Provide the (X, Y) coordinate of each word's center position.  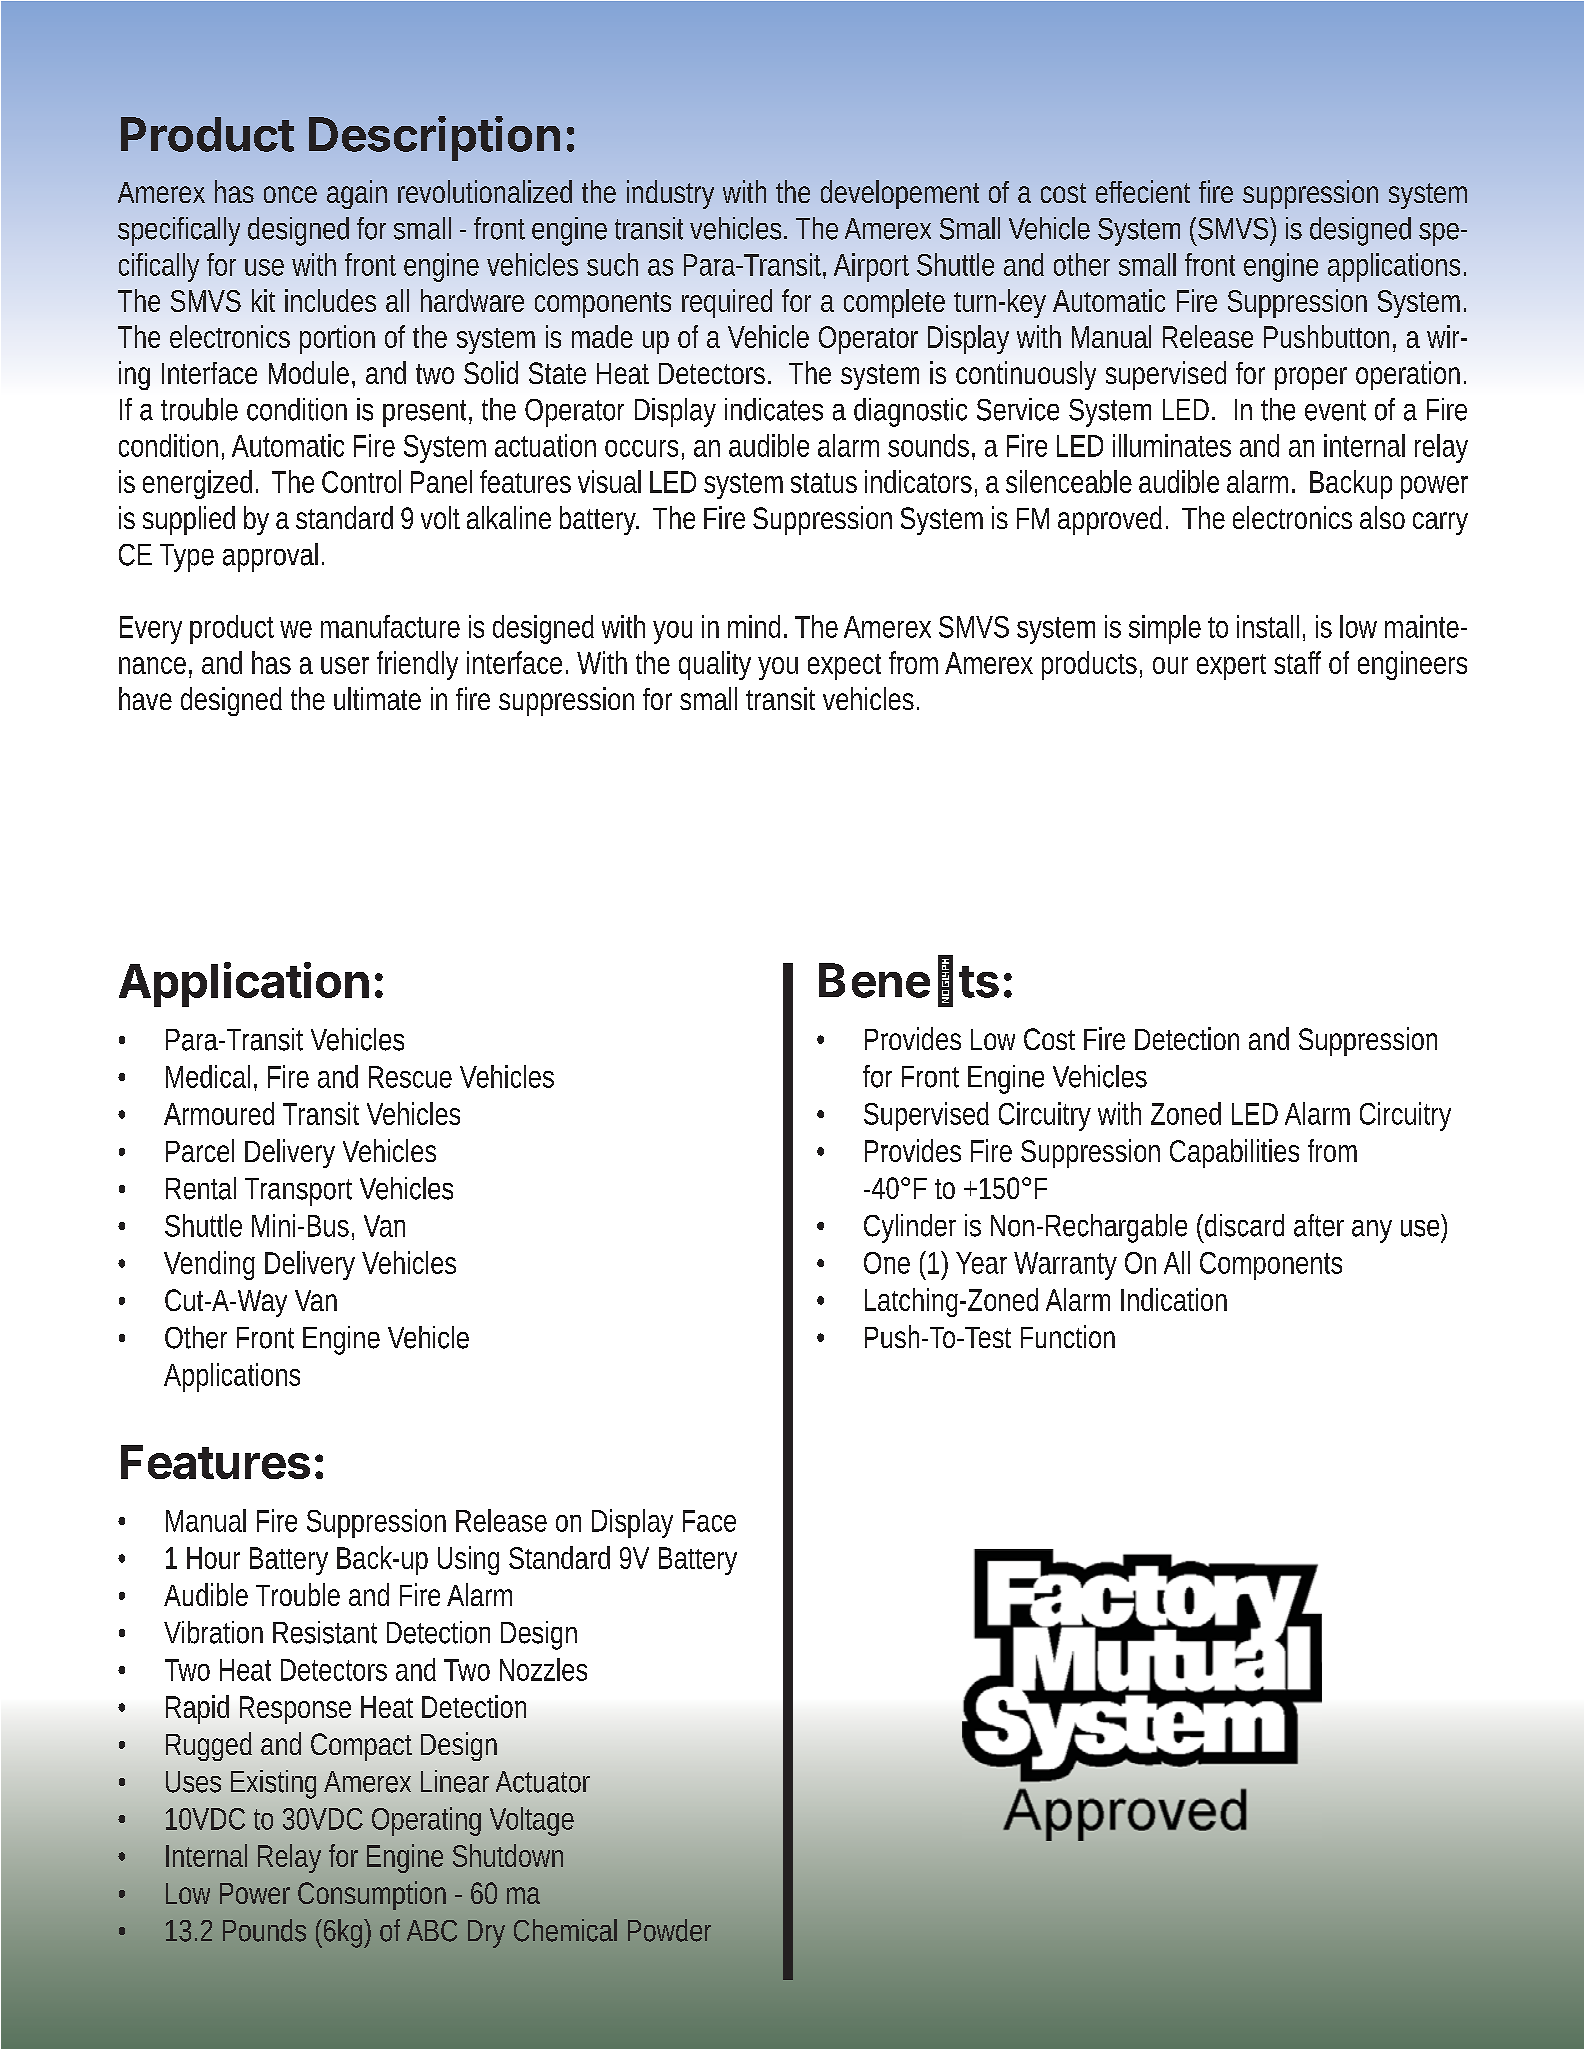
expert (1231, 667)
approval (270, 557)
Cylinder (910, 1228)
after (1319, 1225)
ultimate (377, 698)
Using (468, 1560)
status (824, 483)
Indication (1174, 1299)
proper (1311, 378)
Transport (298, 1192)
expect (844, 667)
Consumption (372, 1895)
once (290, 194)
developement (900, 194)
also (1382, 517)
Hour (213, 1558)
